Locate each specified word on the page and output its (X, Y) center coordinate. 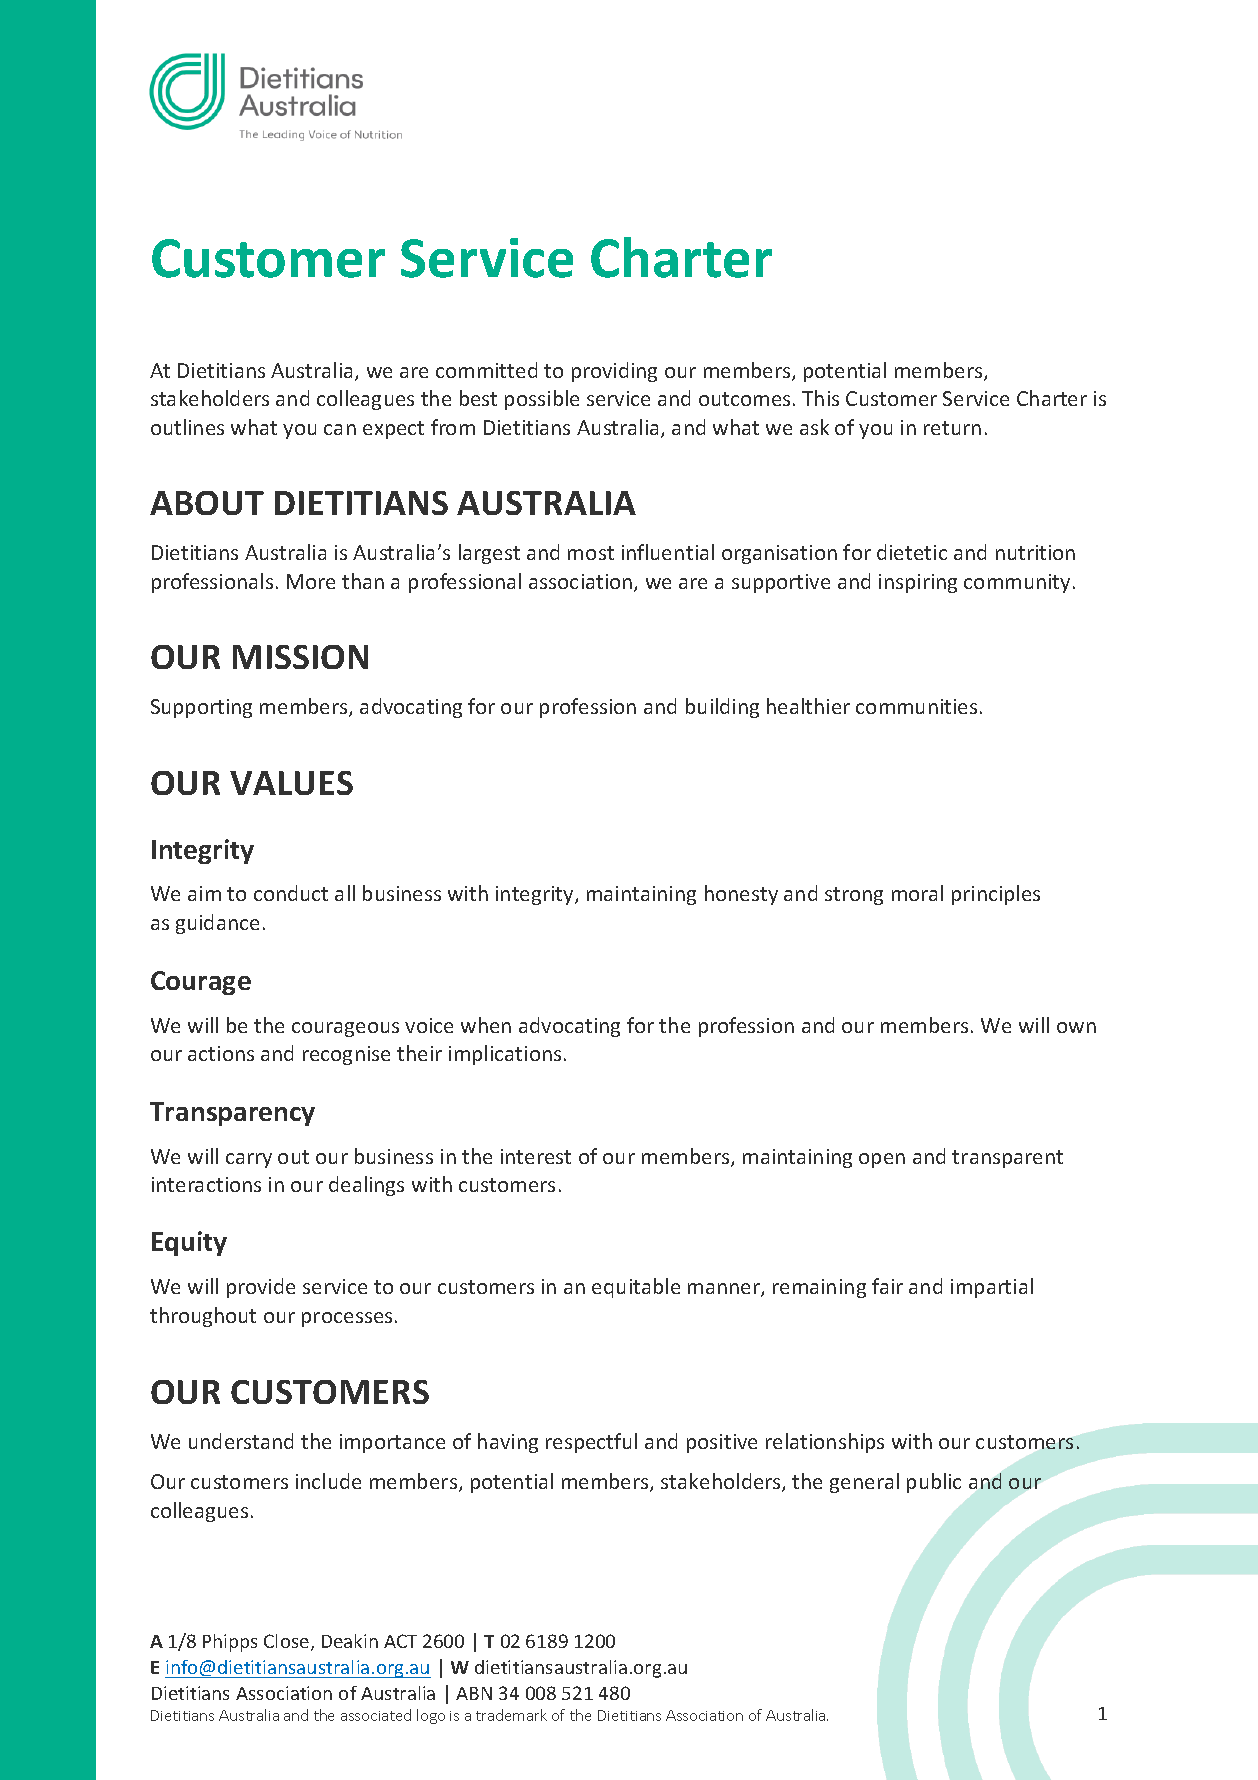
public (934, 1483)
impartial (992, 1288)
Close (288, 1642)
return (952, 428)
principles (996, 895)
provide (261, 1288)
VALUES (291, 783)
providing (614, 372)
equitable (636, 1288)
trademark (511, 1715)
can (340, 429)
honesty (741, 895)
